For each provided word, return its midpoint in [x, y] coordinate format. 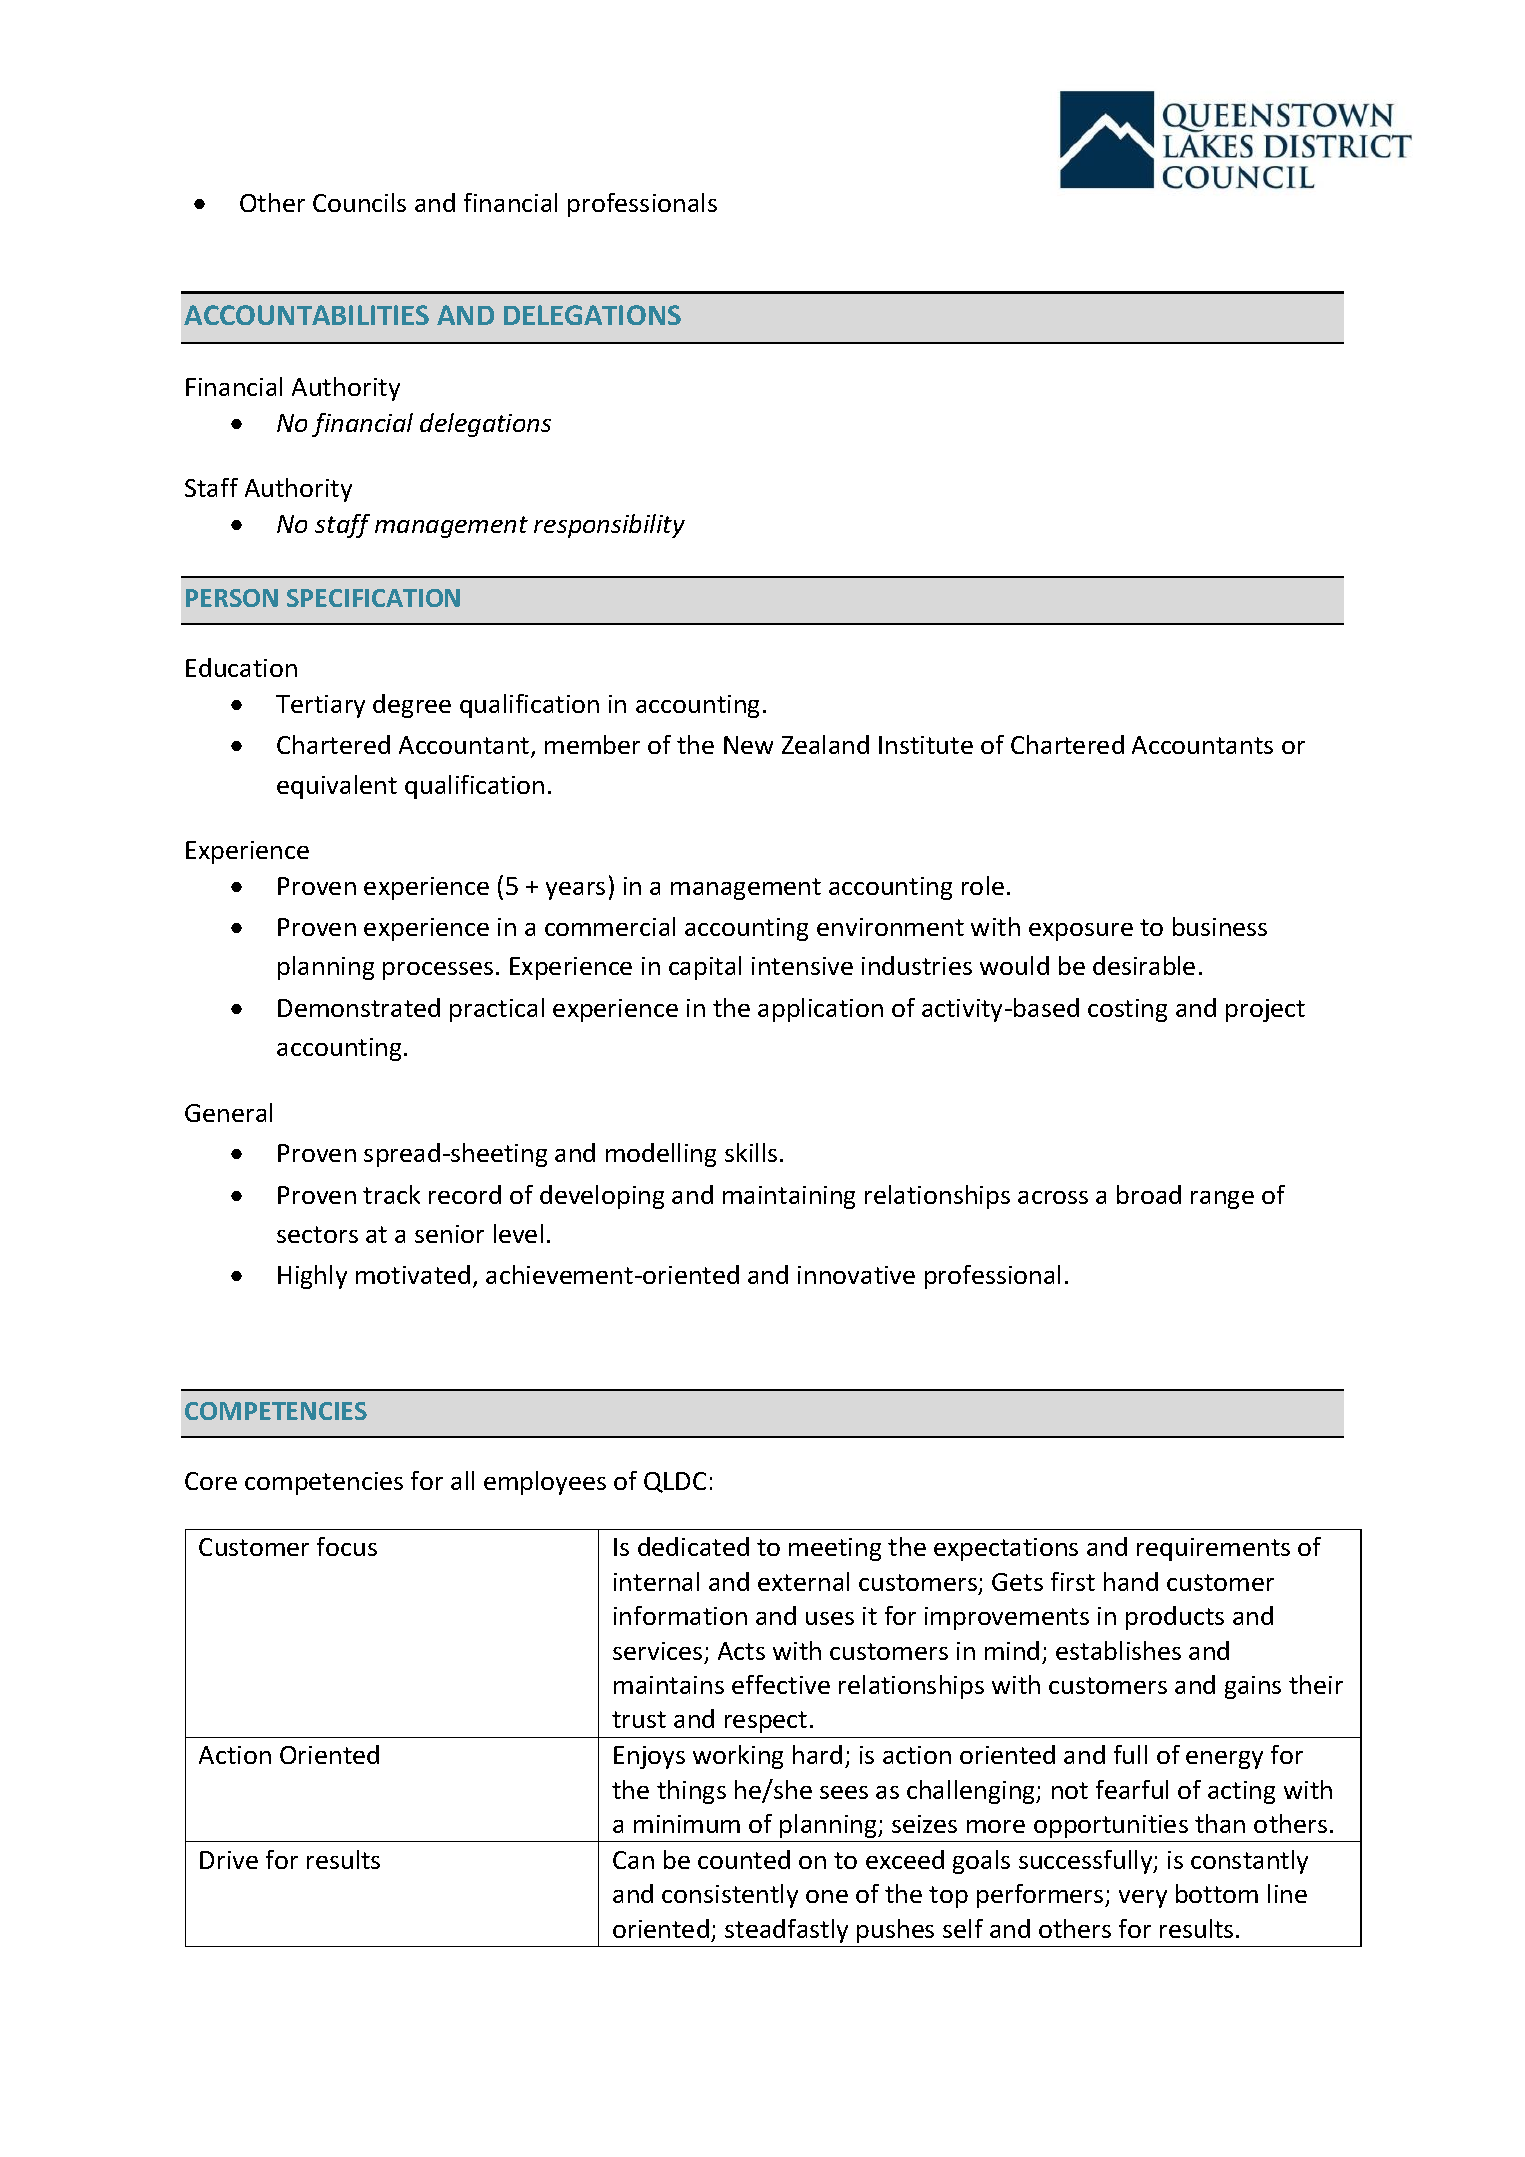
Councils [359, 202]
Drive [229, 1860]
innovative [856, 1275]
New [748, 745]
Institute [926, 745]
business [1220, 926]
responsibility [609, 526]
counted [744, 1859]
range [1222, 1200]
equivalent [337, 787]
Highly [312, 1277]
